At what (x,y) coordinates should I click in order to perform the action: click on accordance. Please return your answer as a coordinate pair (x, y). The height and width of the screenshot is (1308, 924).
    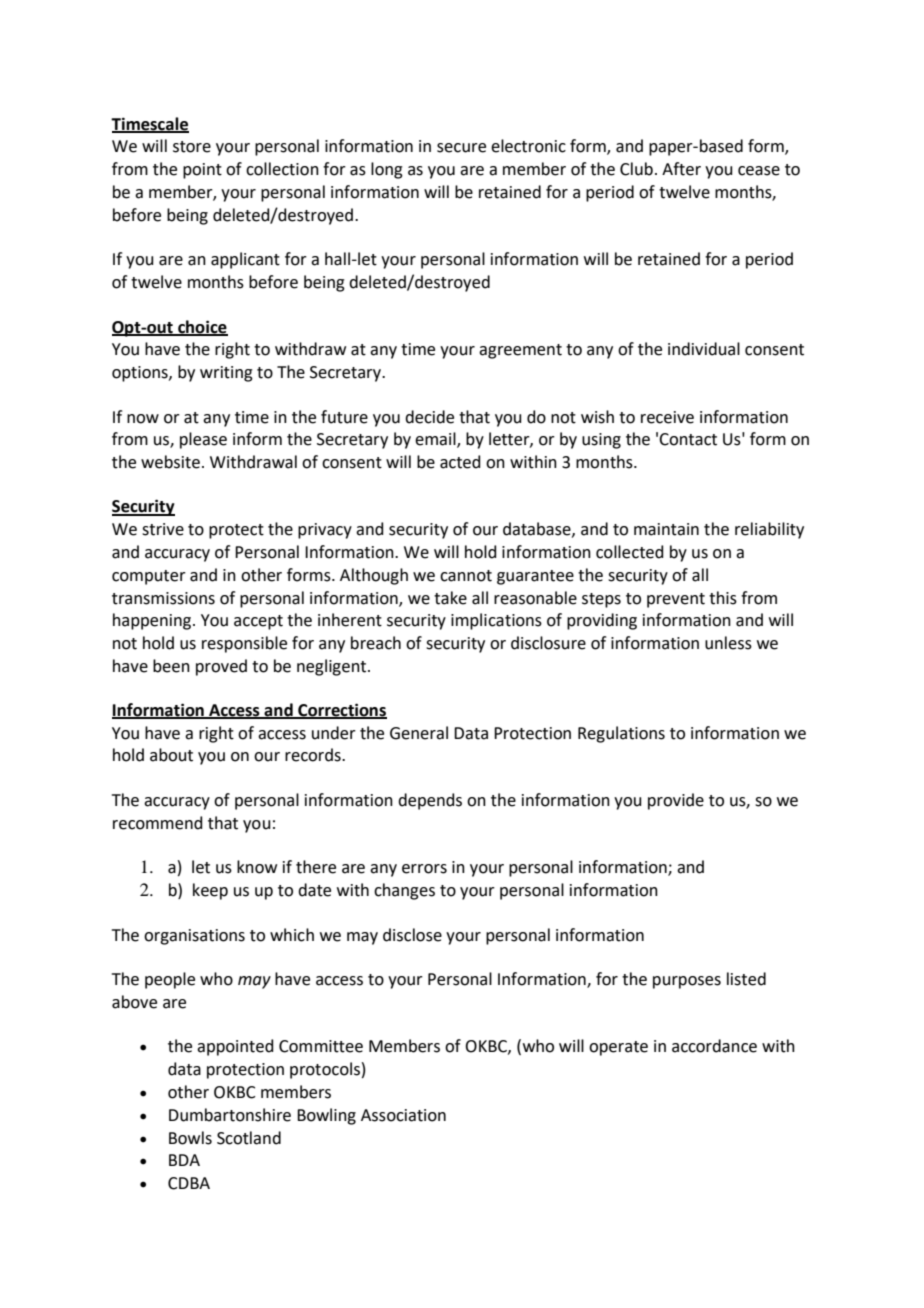
    Looking at the image, I should click on (714, 1046).
